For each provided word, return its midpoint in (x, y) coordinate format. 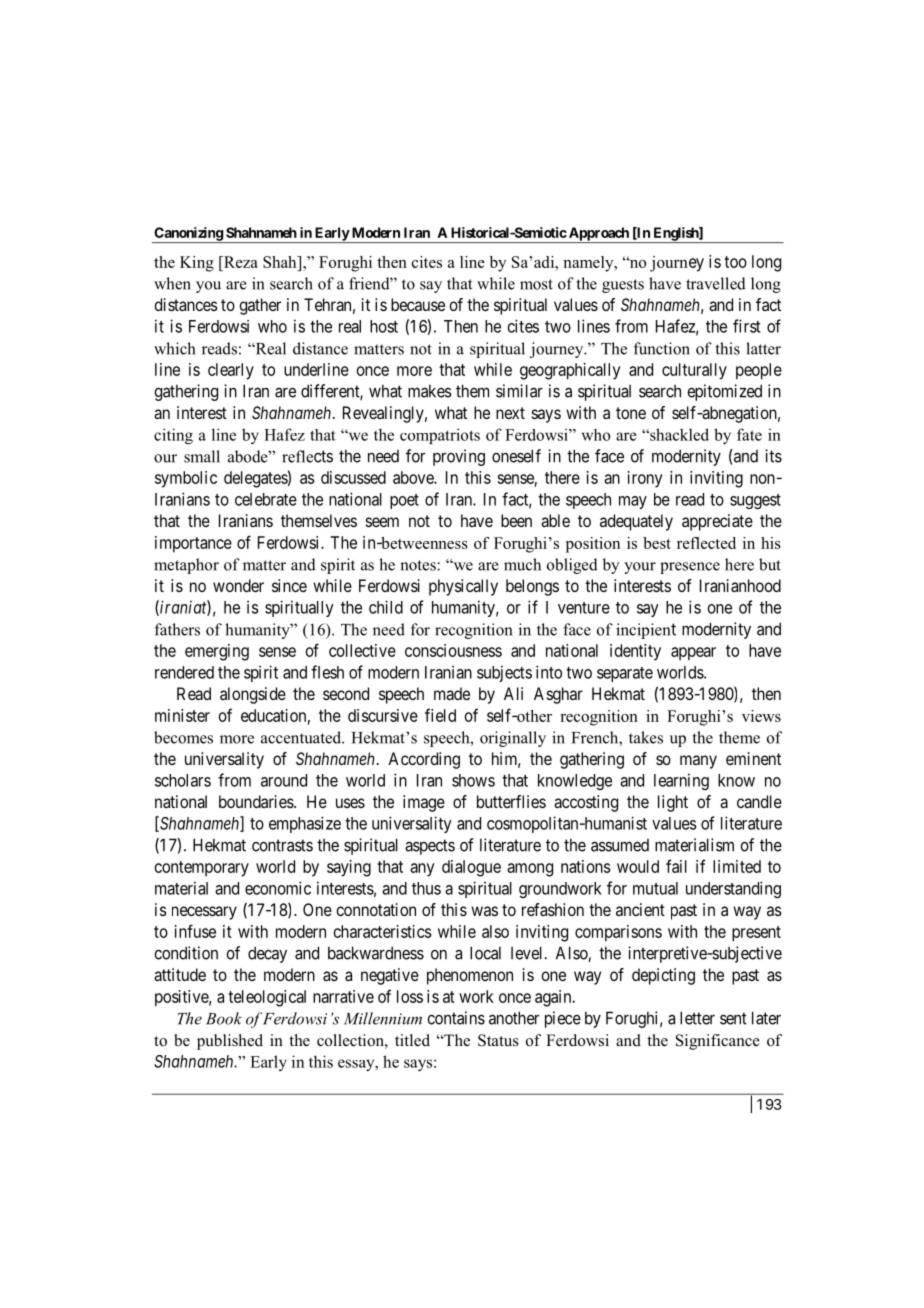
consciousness (453, 650)
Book (224, 1018)
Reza (240, 262)
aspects (430, 847)
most (536, 284)
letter (697, 1018)
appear (693, 654)
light (673, 803)
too (735, 262)
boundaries (257, 801)
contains (456, 1018)
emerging (217, 652)
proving (459, 457)
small (202, 456)
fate (749, 434)
